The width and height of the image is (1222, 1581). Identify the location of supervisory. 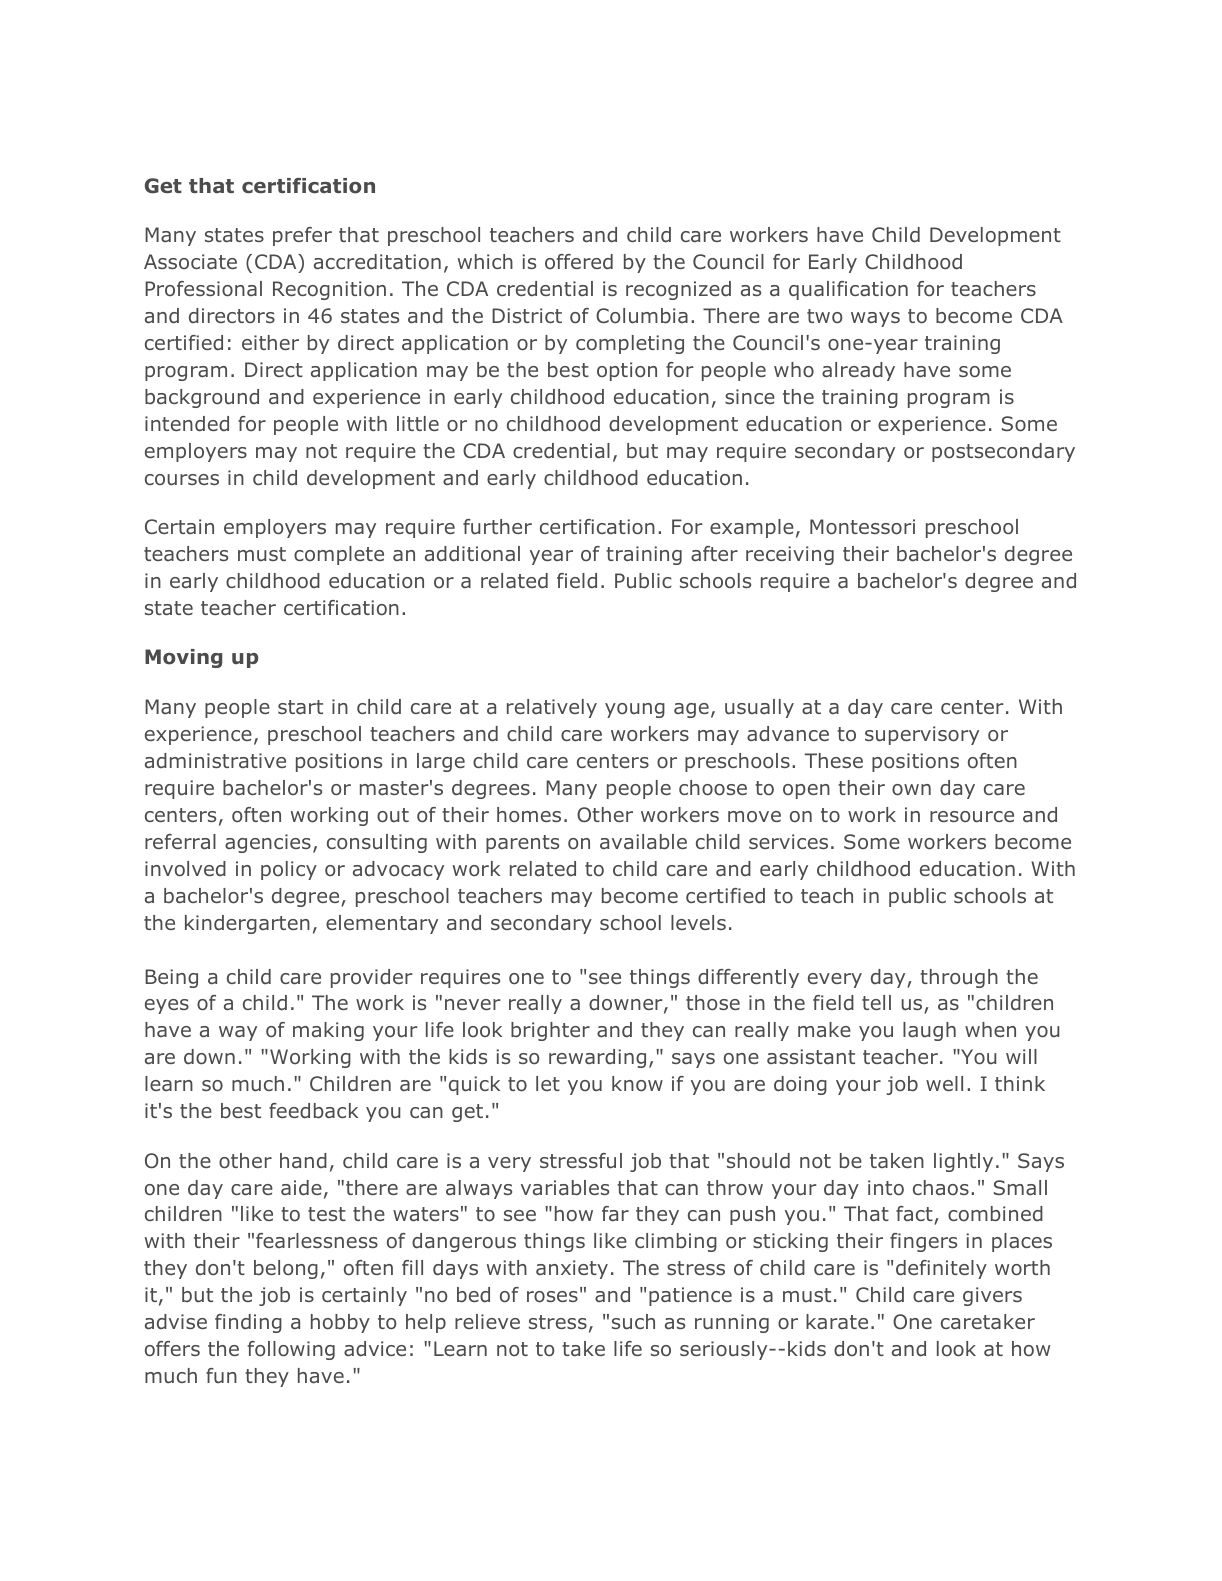
(922, 735).
